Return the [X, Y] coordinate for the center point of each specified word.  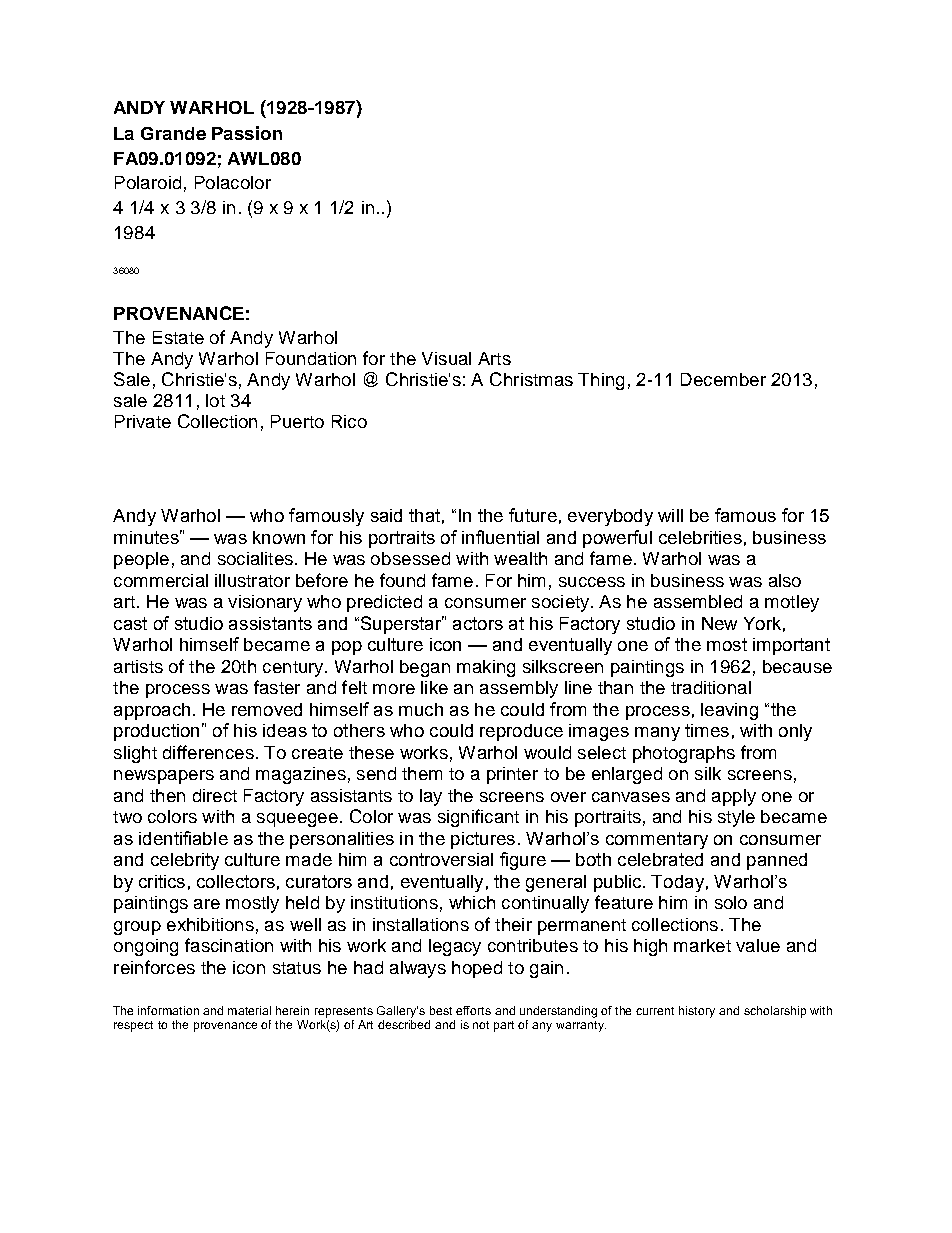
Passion [247, 133]
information [168, 1010]
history [697, 1012]
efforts [473, 1010]
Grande [173, 133]
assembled [698, 601]
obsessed [410, 558]
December [723, 379]
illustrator [252, 580]
